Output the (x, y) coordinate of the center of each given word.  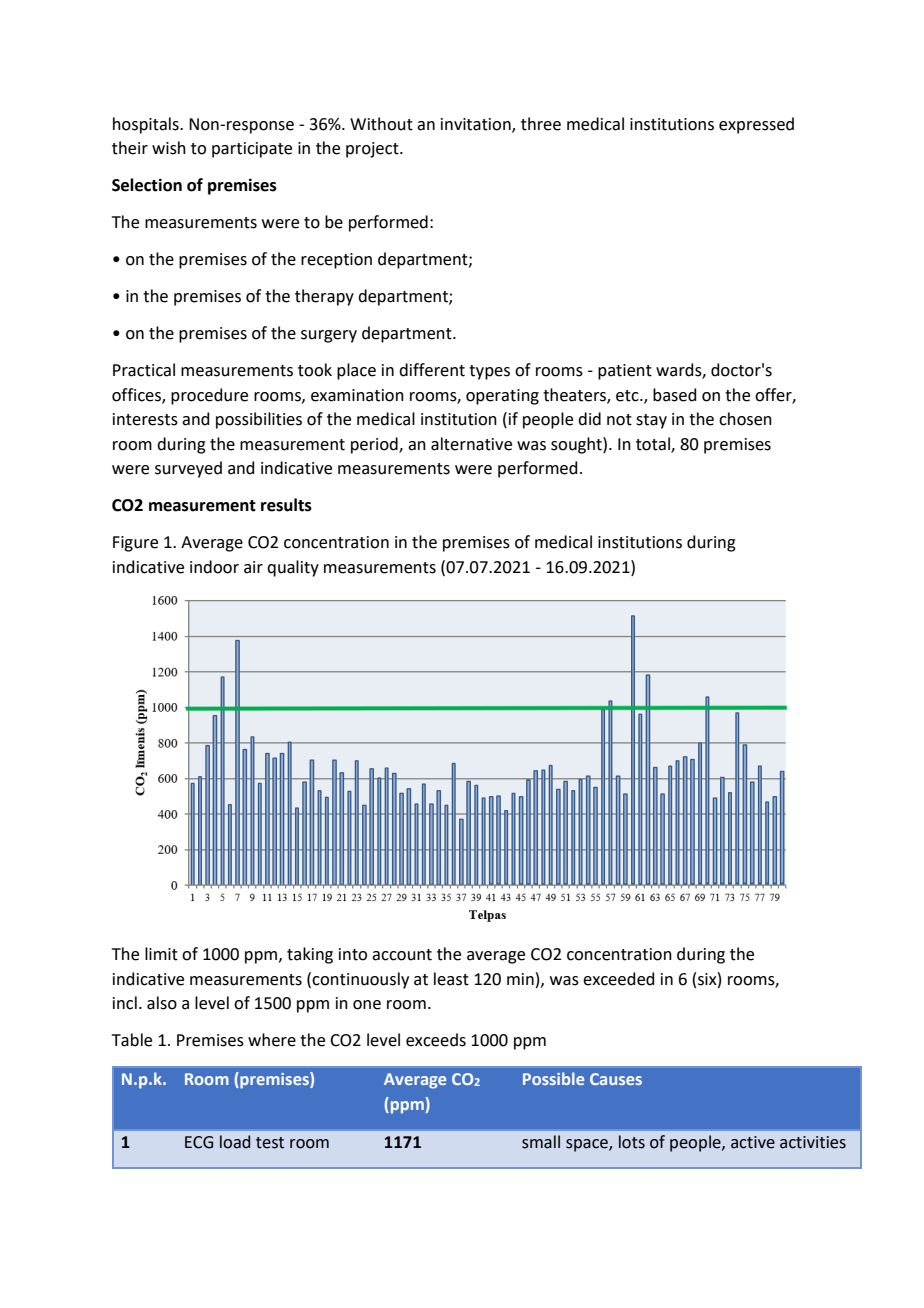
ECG (199, 1142)
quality (293, 568)
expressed (756, 125)
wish (169, 148)
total (654, 444)
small (541, 1142)
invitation (477, 125)
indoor (214, 567)
